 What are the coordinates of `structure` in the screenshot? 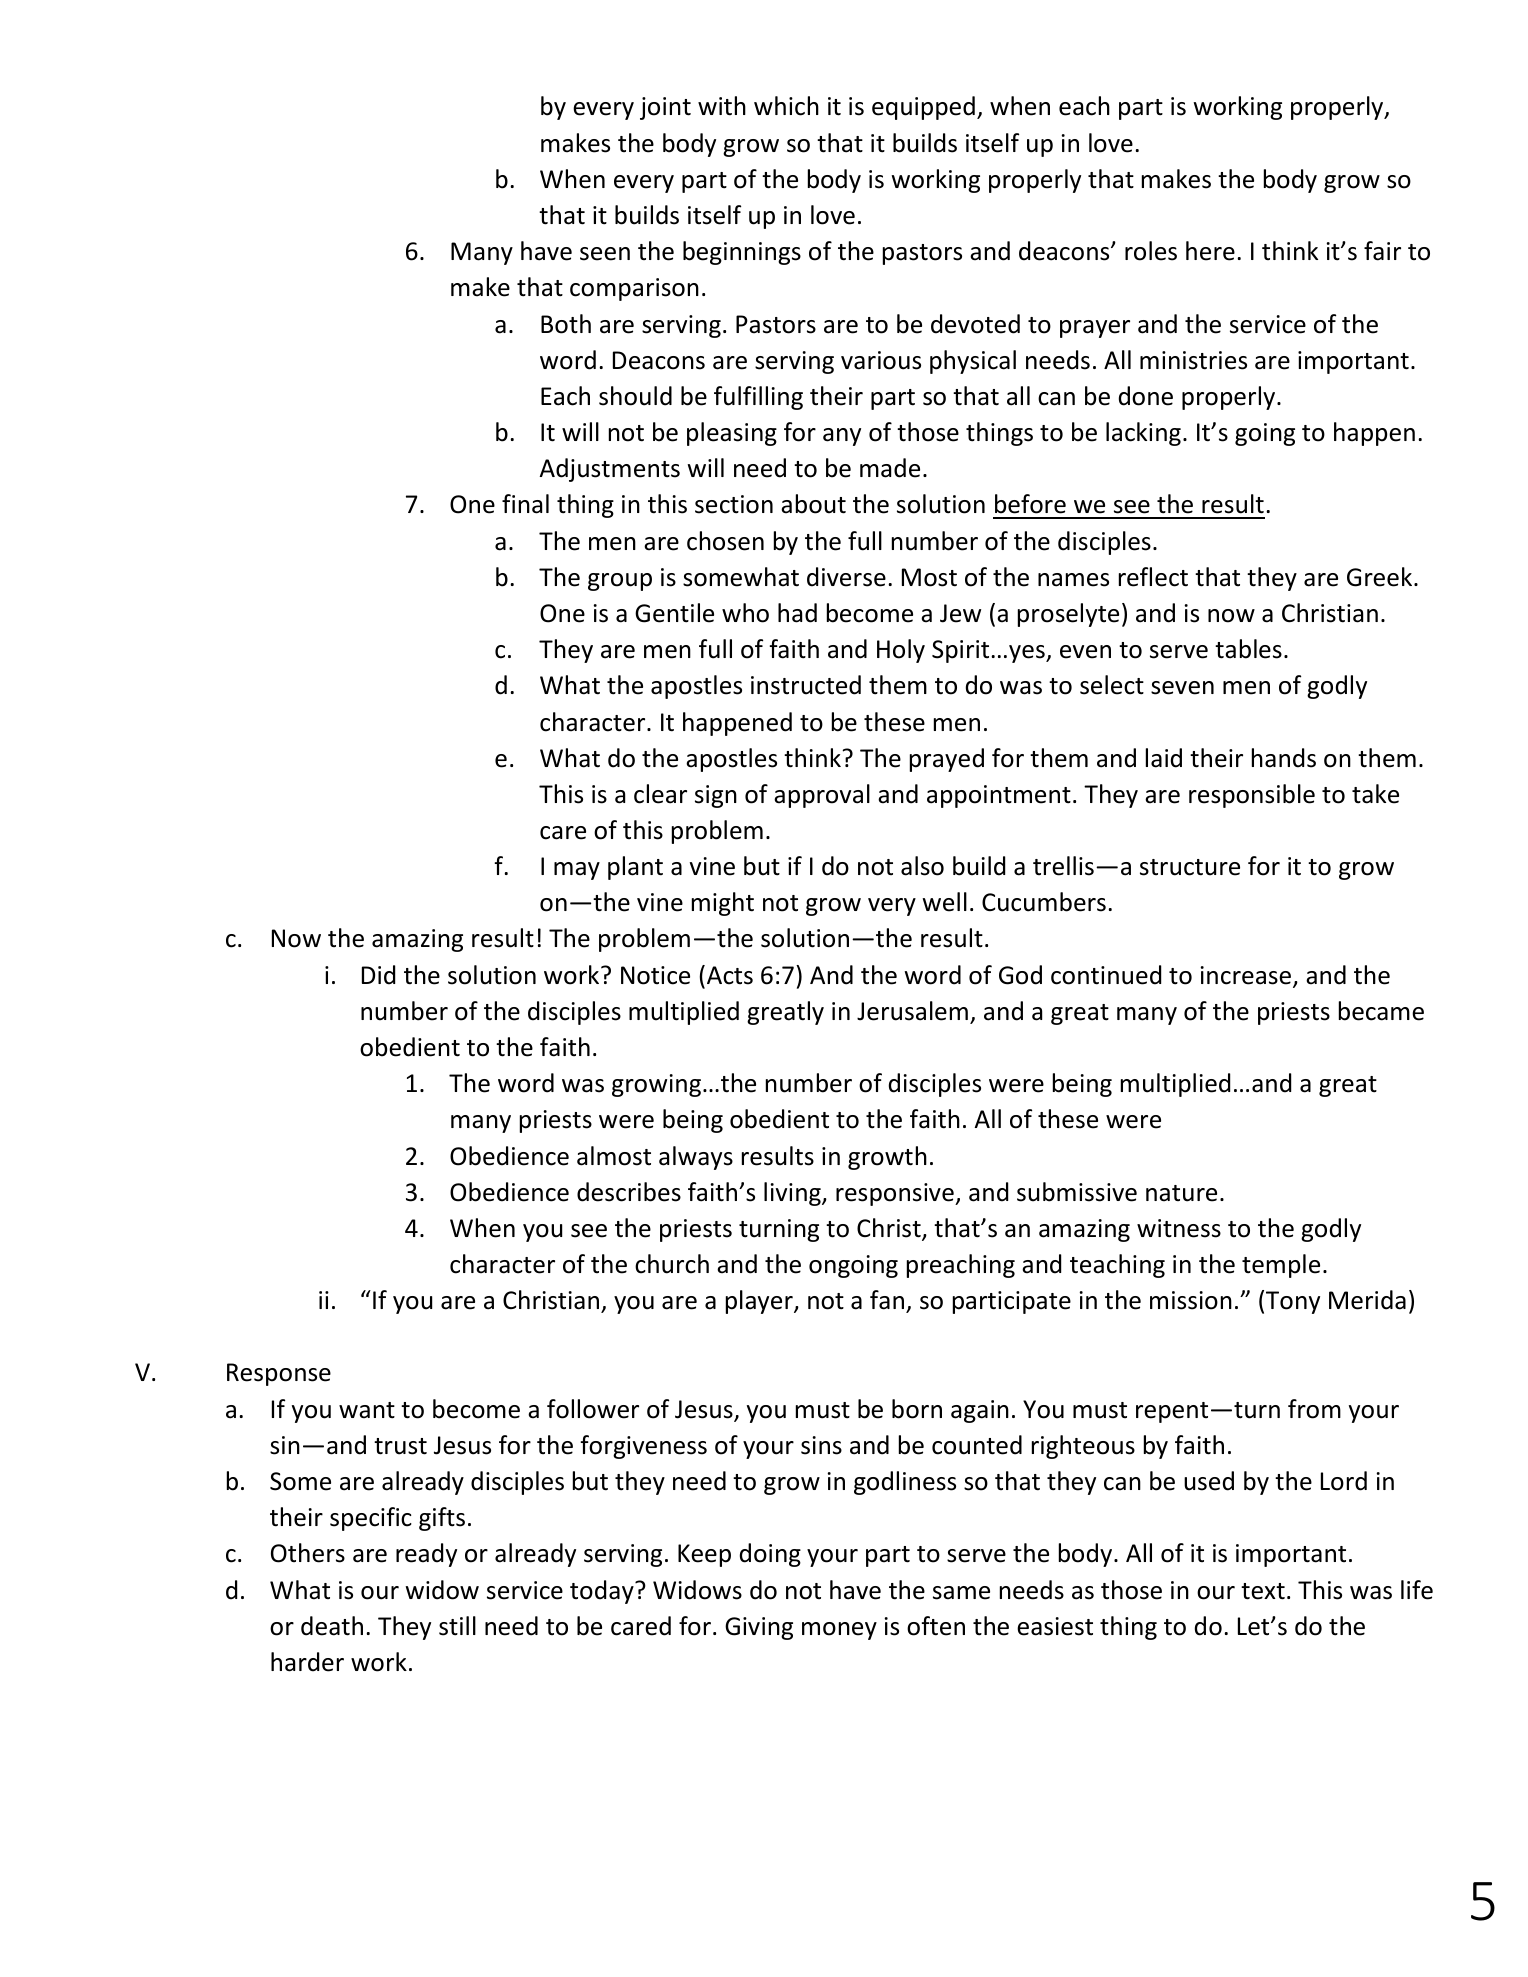 It's located at (1190, 867).
